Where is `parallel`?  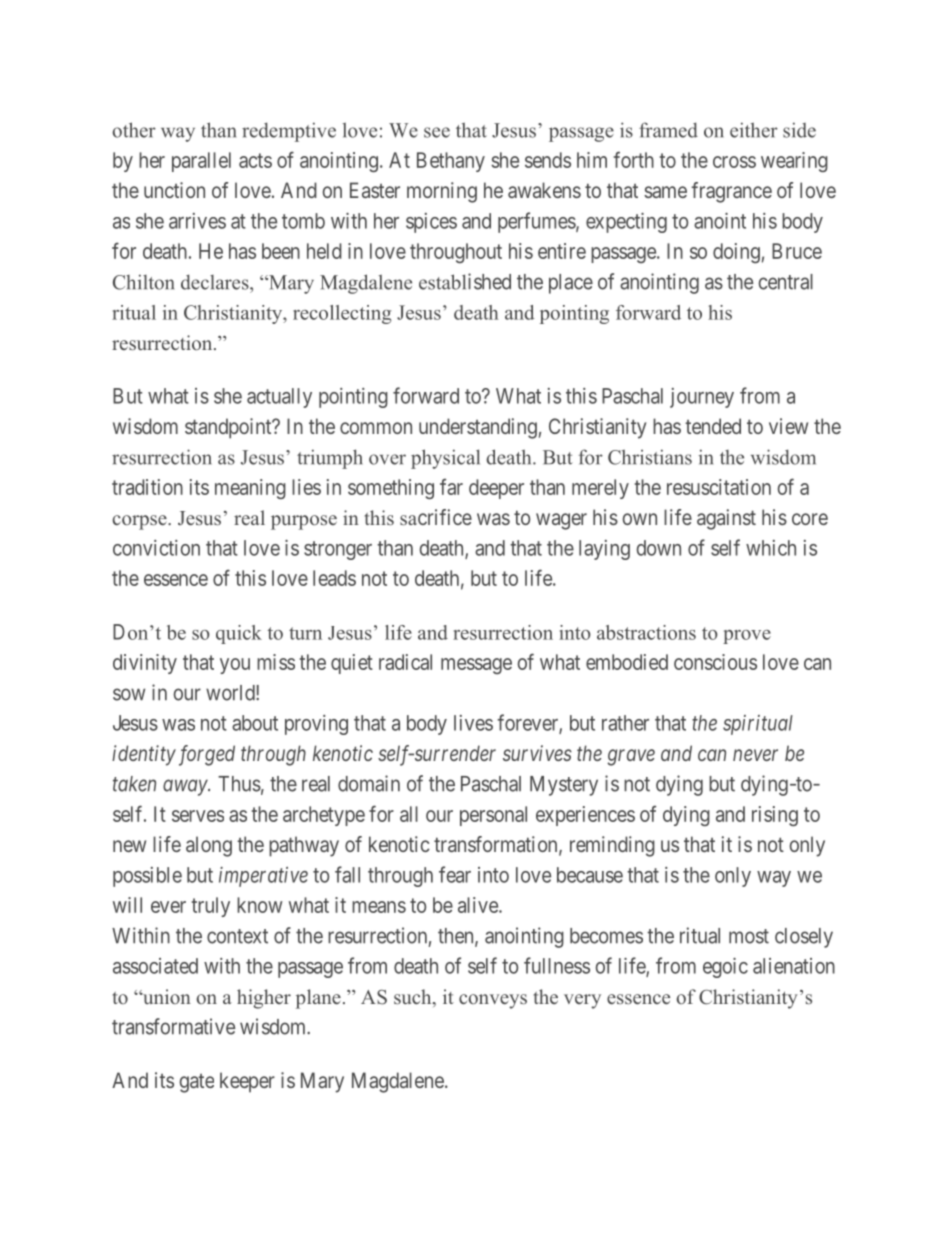 parallel is located at coordinates (201, 162).
